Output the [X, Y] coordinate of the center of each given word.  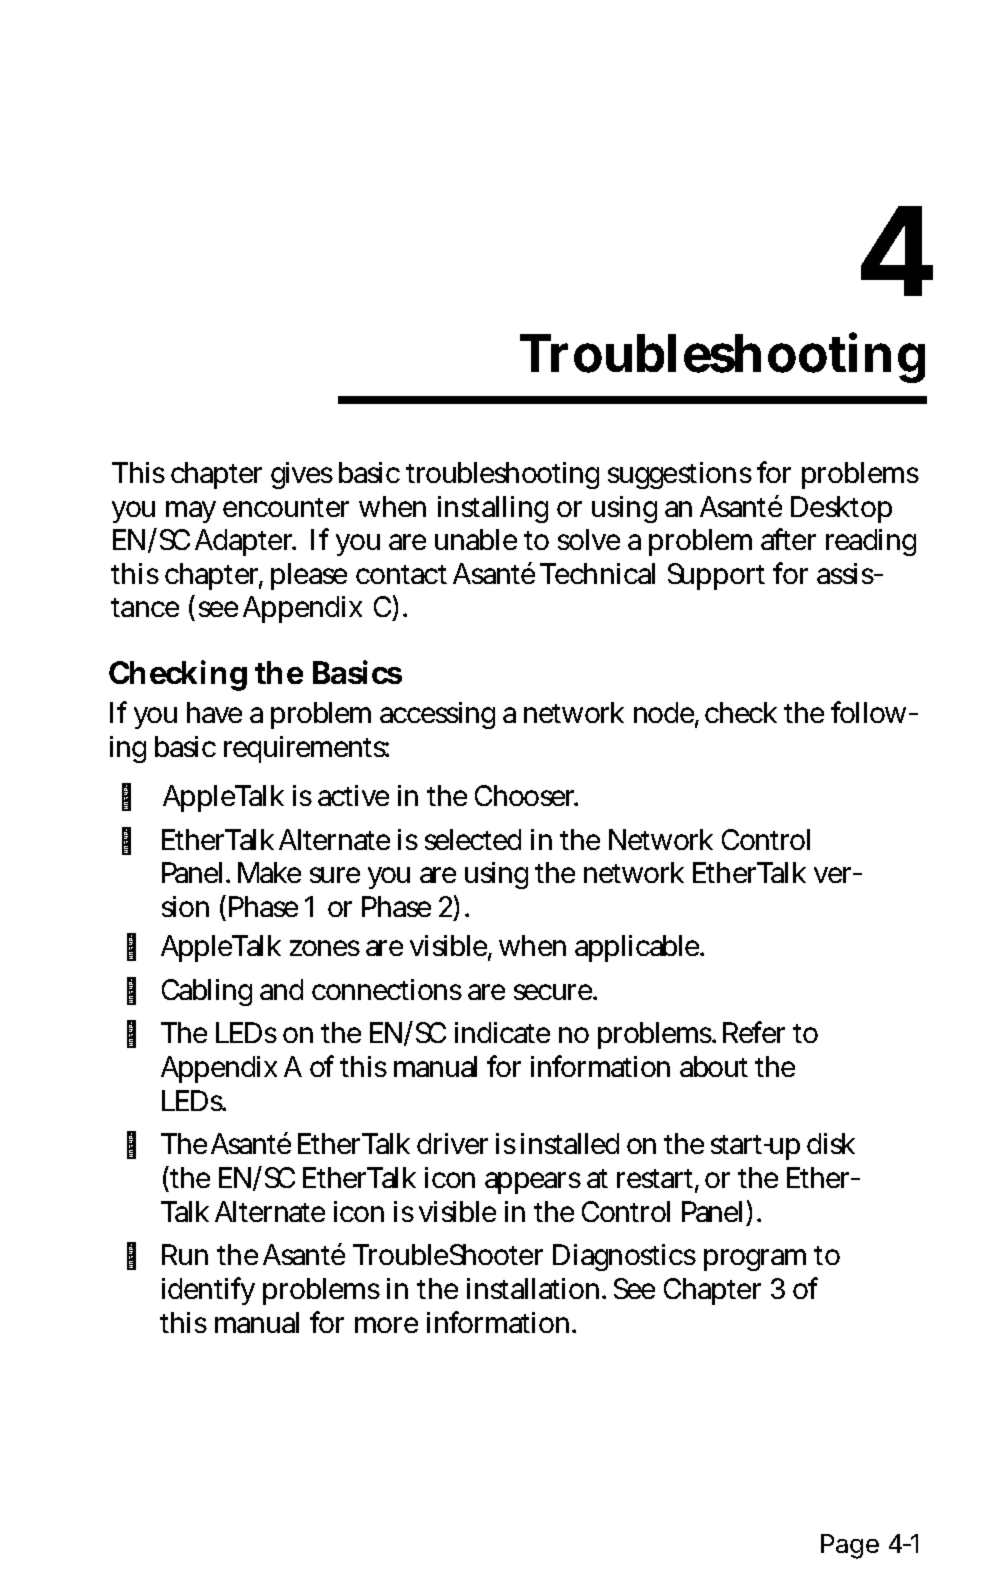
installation [535, 1288]
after [788, 539]
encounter [286, 507]
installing [493, 509]
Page [850, 1546]
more [386, 1325]
